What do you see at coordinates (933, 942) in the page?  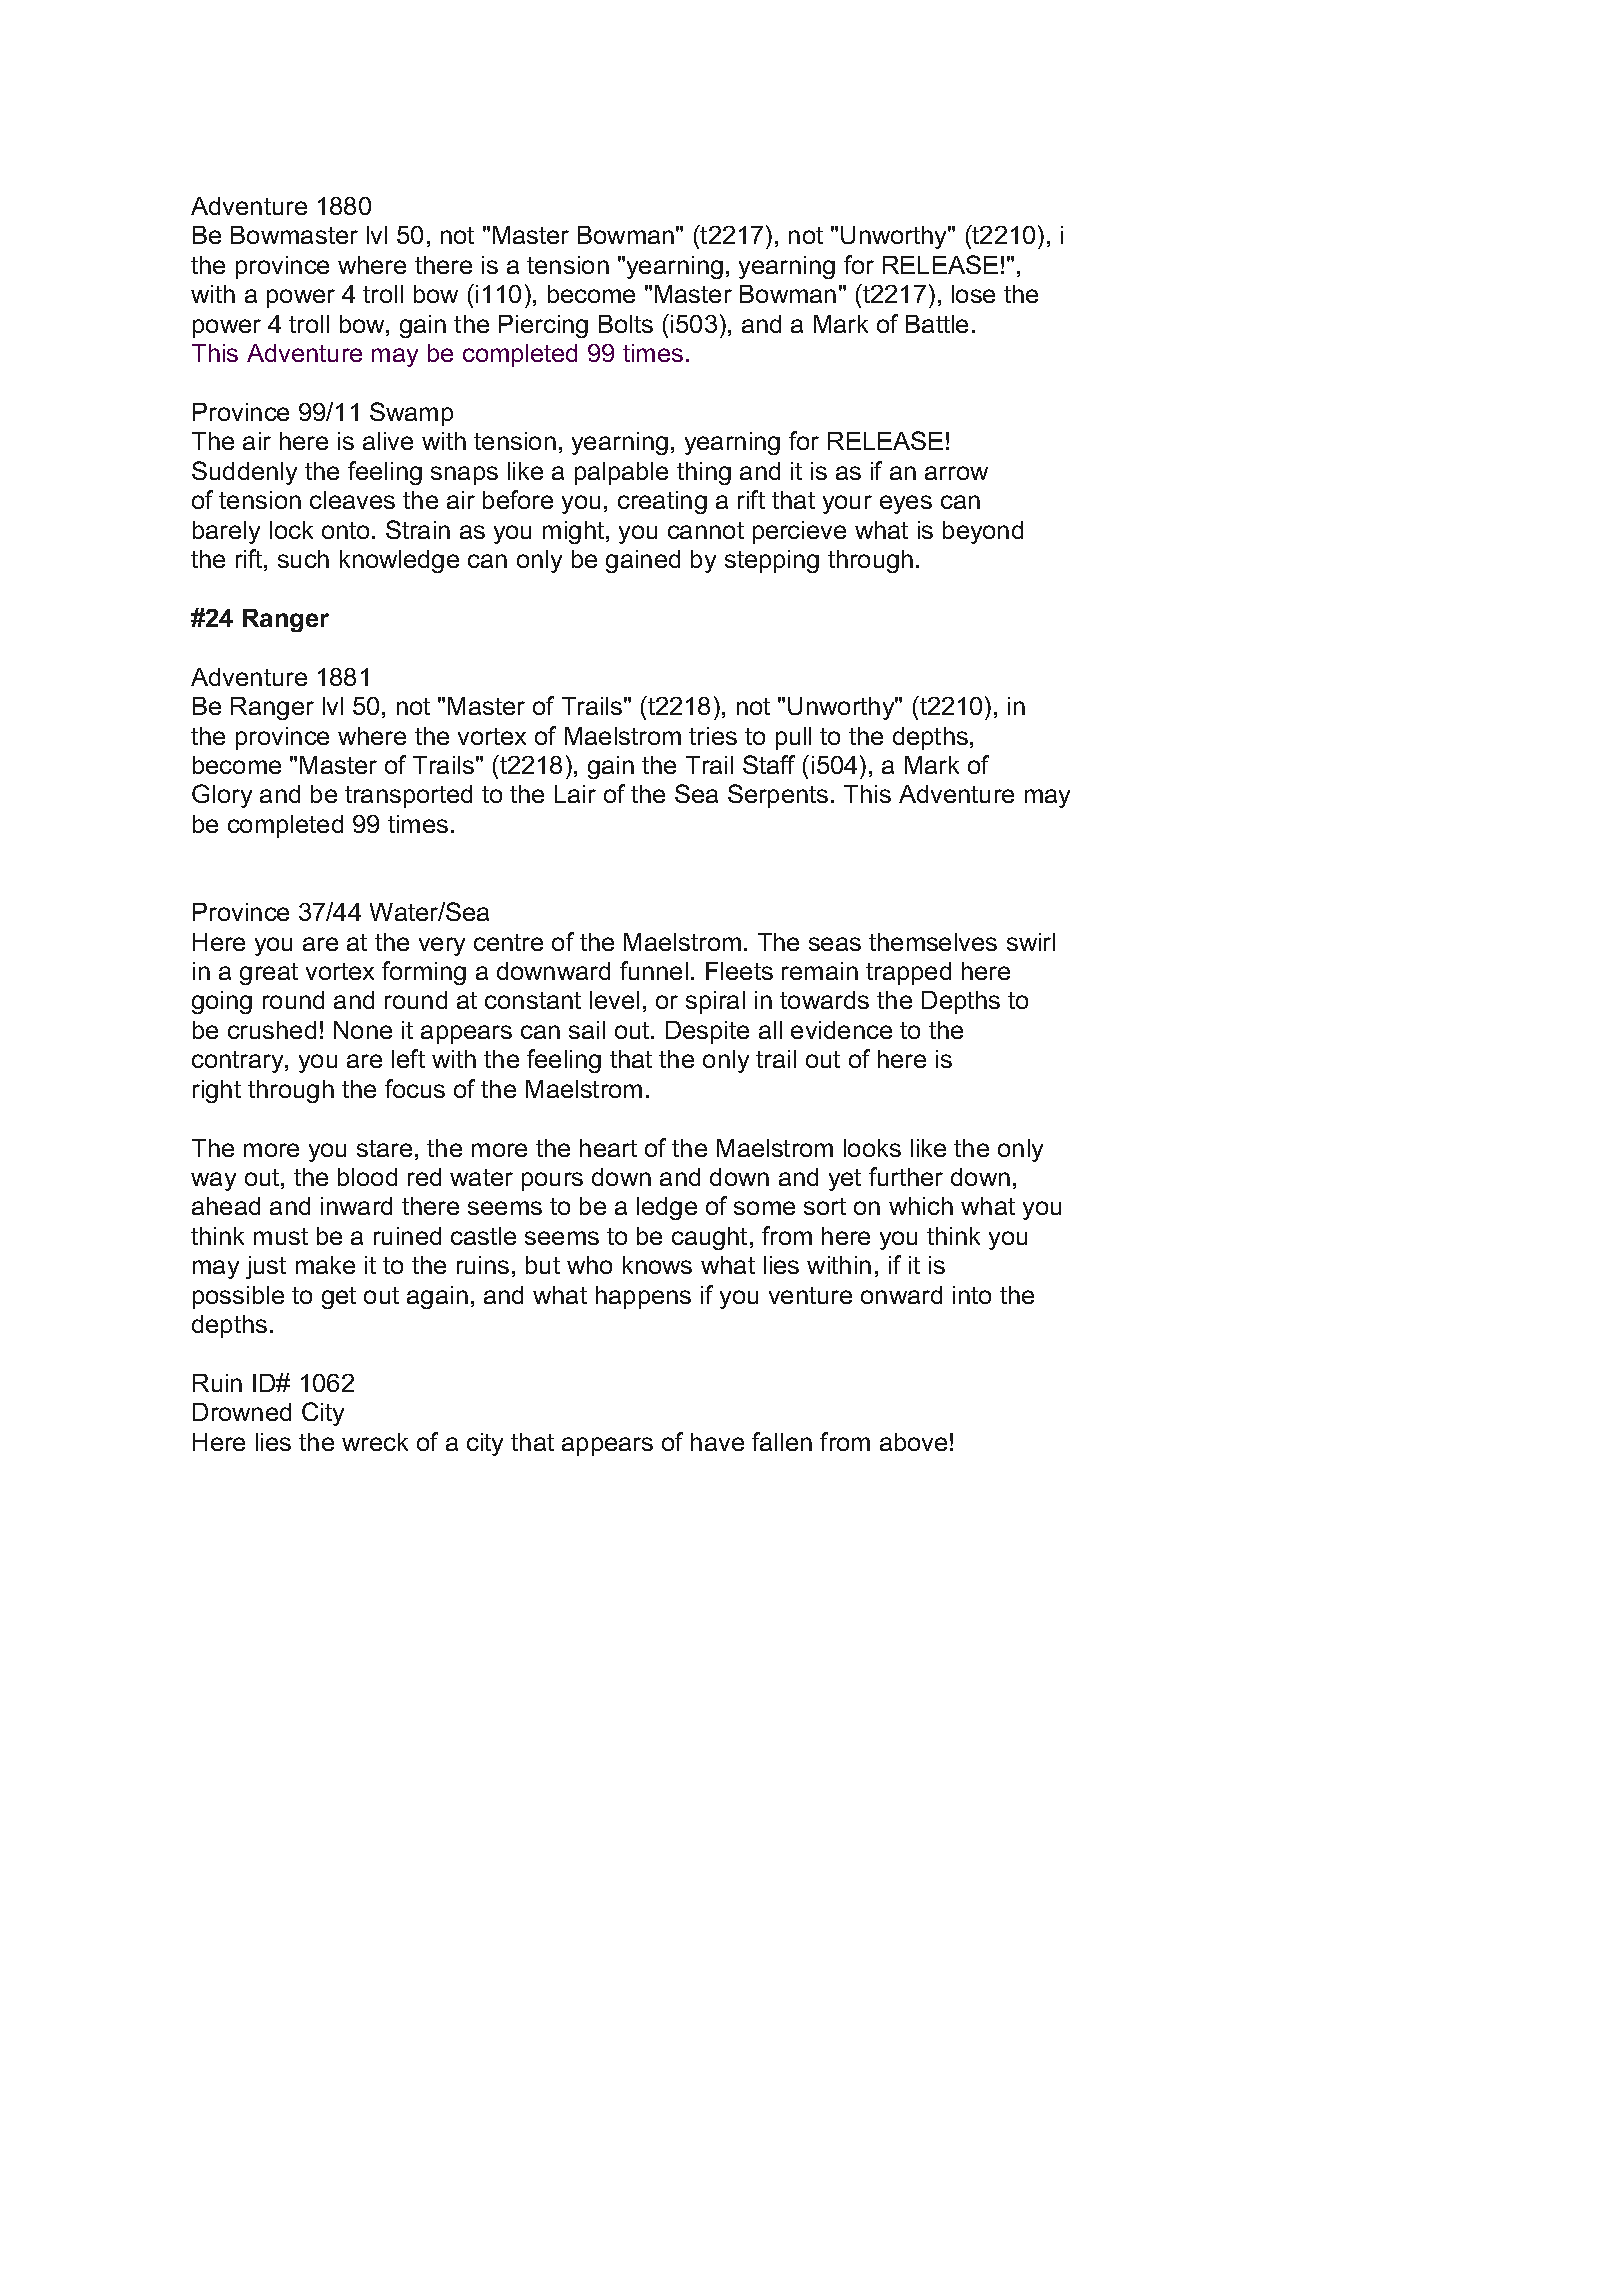 I see `themselves` at bounding box center [933, 942].
